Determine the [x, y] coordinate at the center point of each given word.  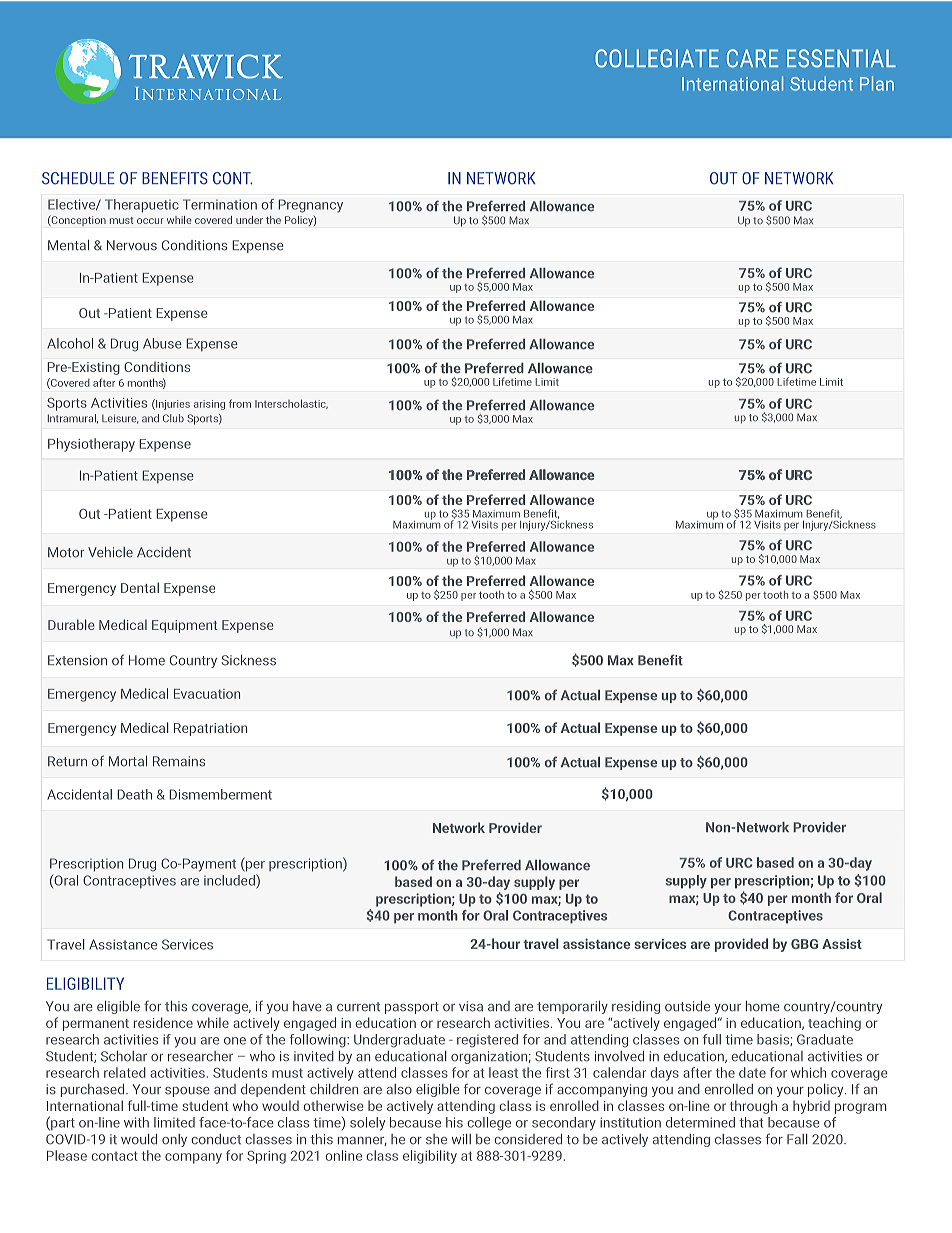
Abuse [162, 343]
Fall [797, 1139]
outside [687, 1006]
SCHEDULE [78, 178]
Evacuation [207, 694]
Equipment [185, 626]
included [230, 881]
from [240, 403]
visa [471, 1006]
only [174, 1140]
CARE [753, 58]
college [489, 1124]
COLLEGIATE [657, 58]
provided [741, 945]
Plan [877, 83]
